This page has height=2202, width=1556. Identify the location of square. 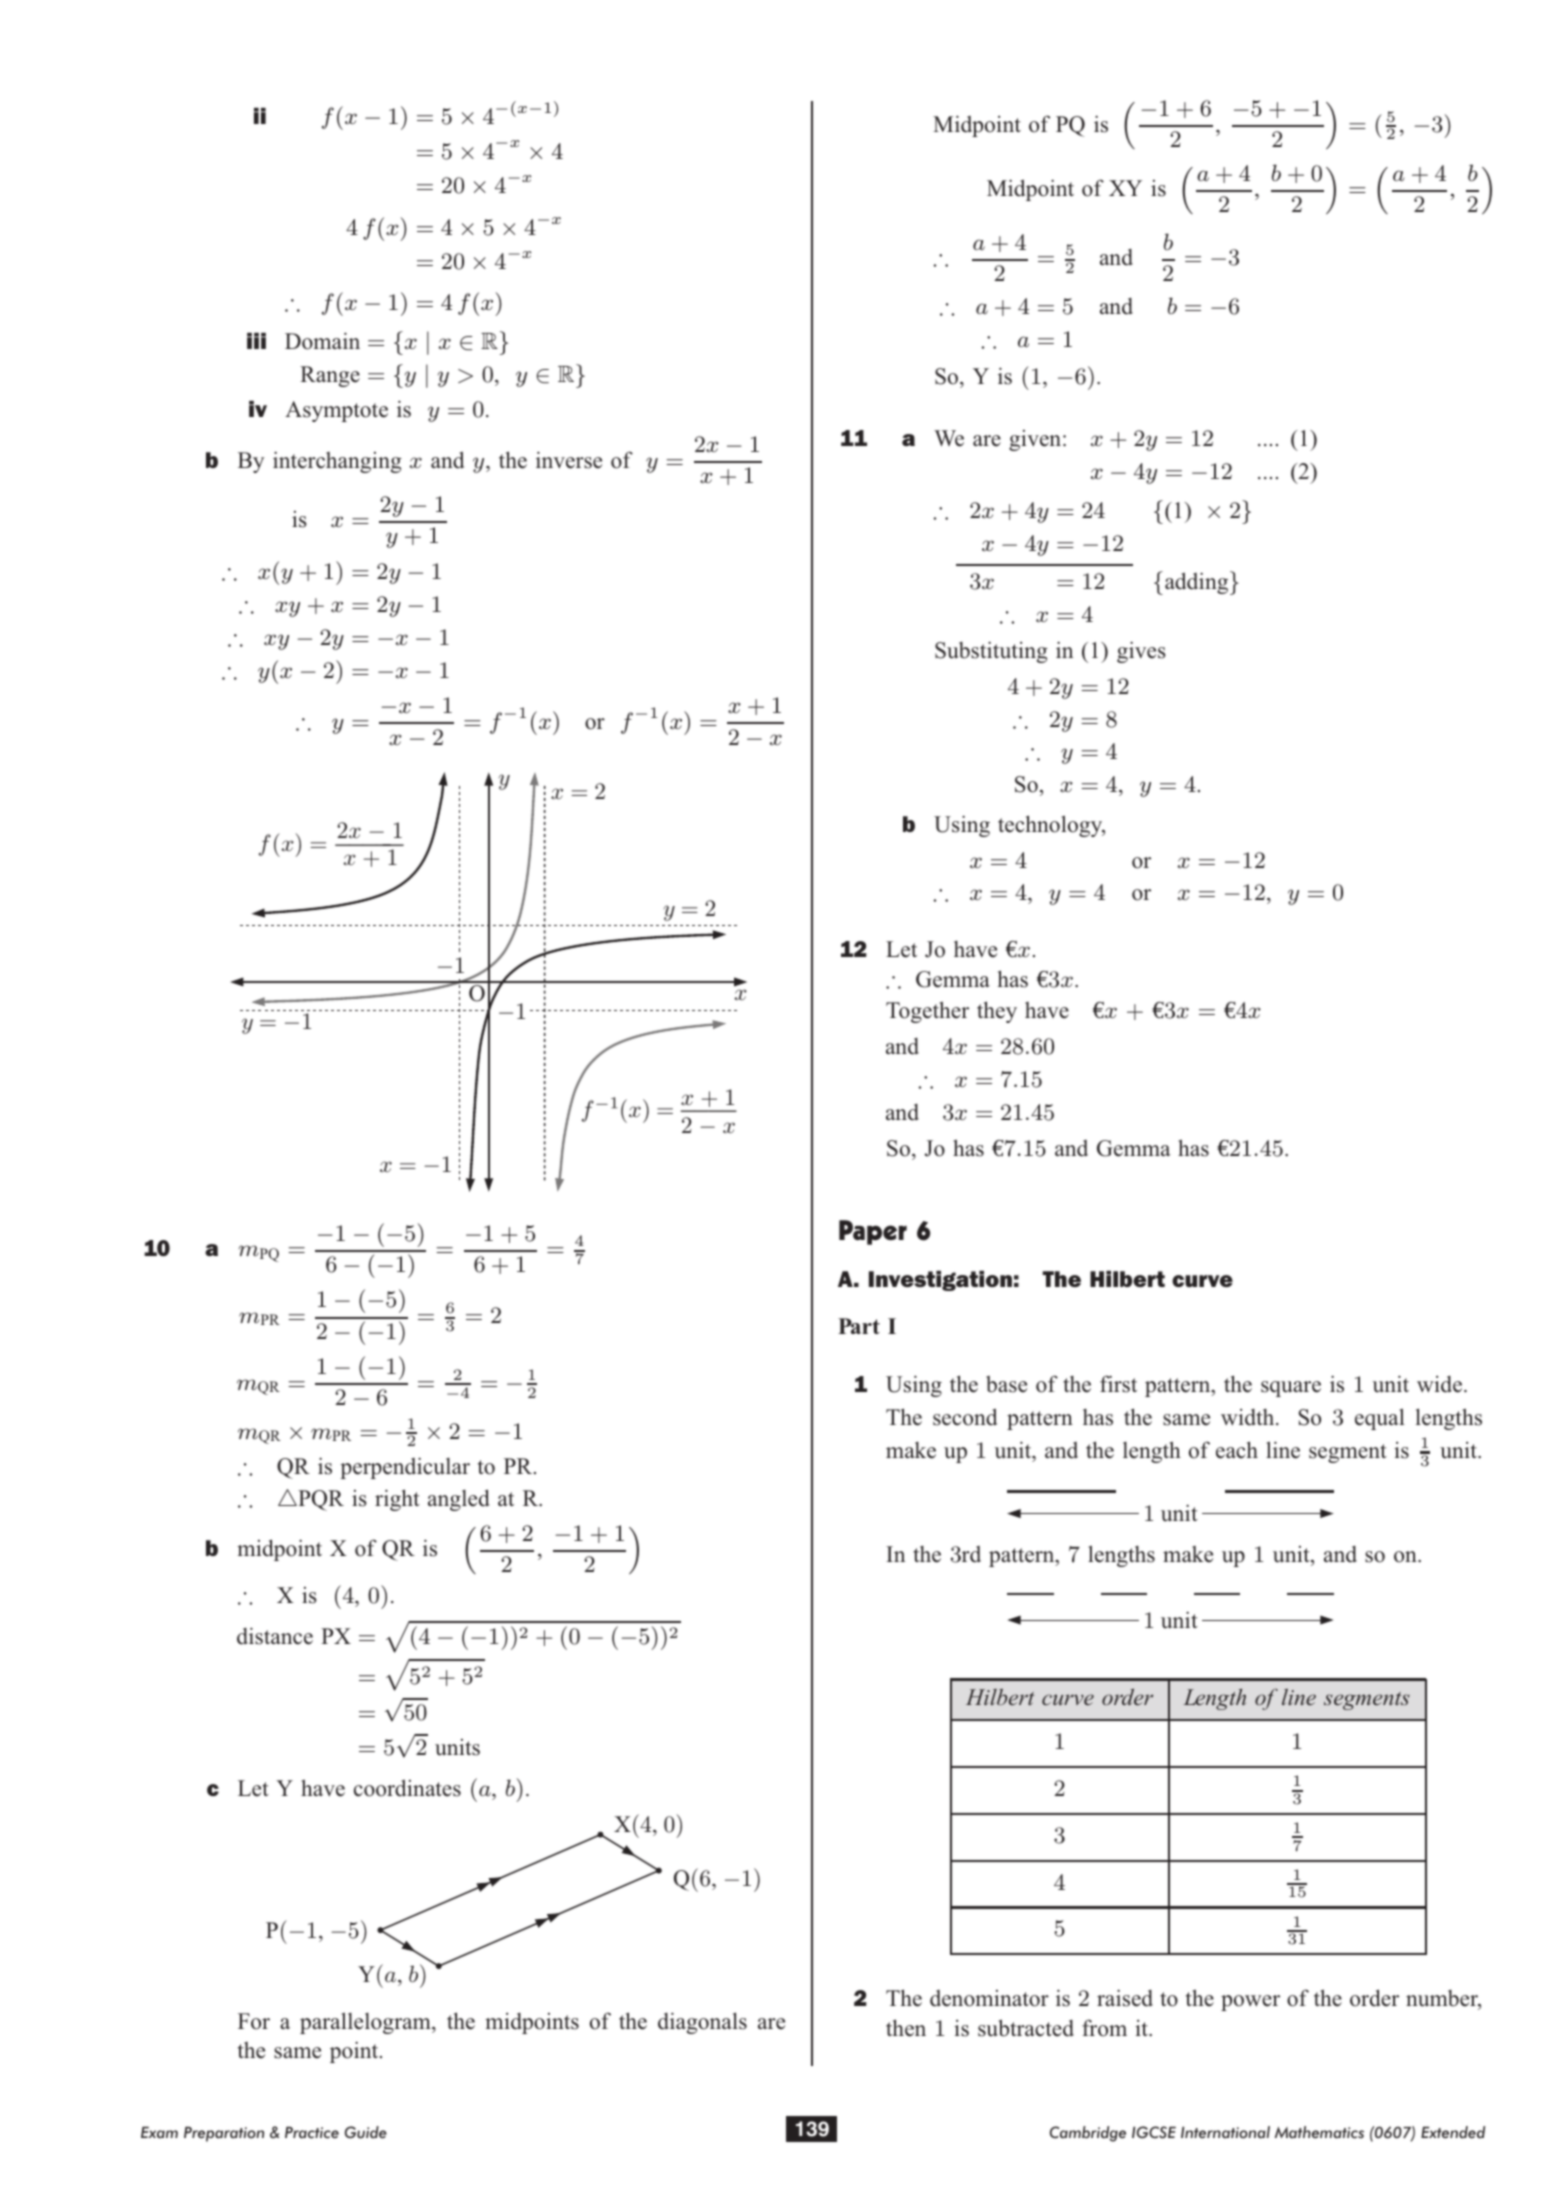
(1291, 1389).
